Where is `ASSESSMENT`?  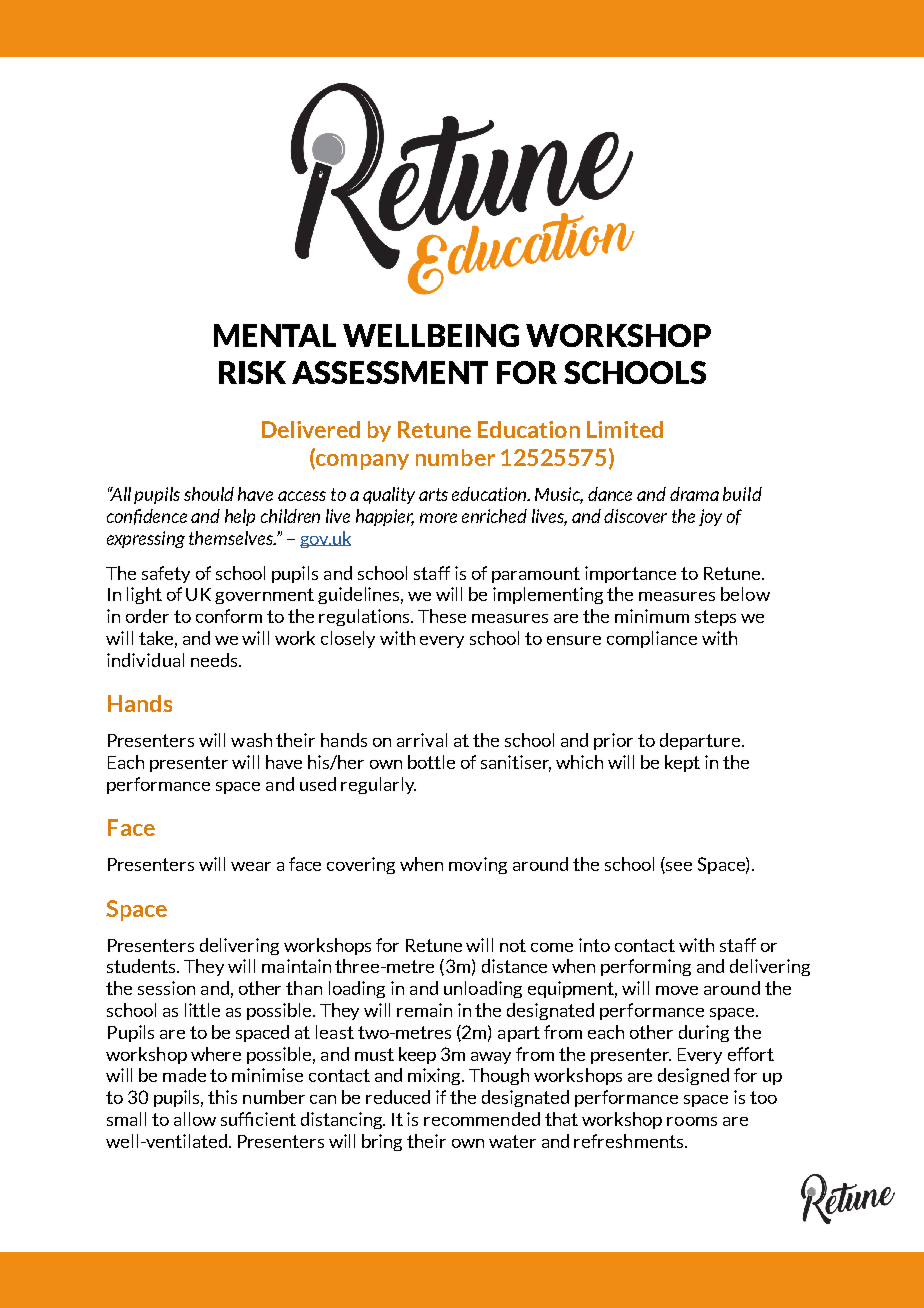 ASSESSMENT is located at coordinates (390, 372).
